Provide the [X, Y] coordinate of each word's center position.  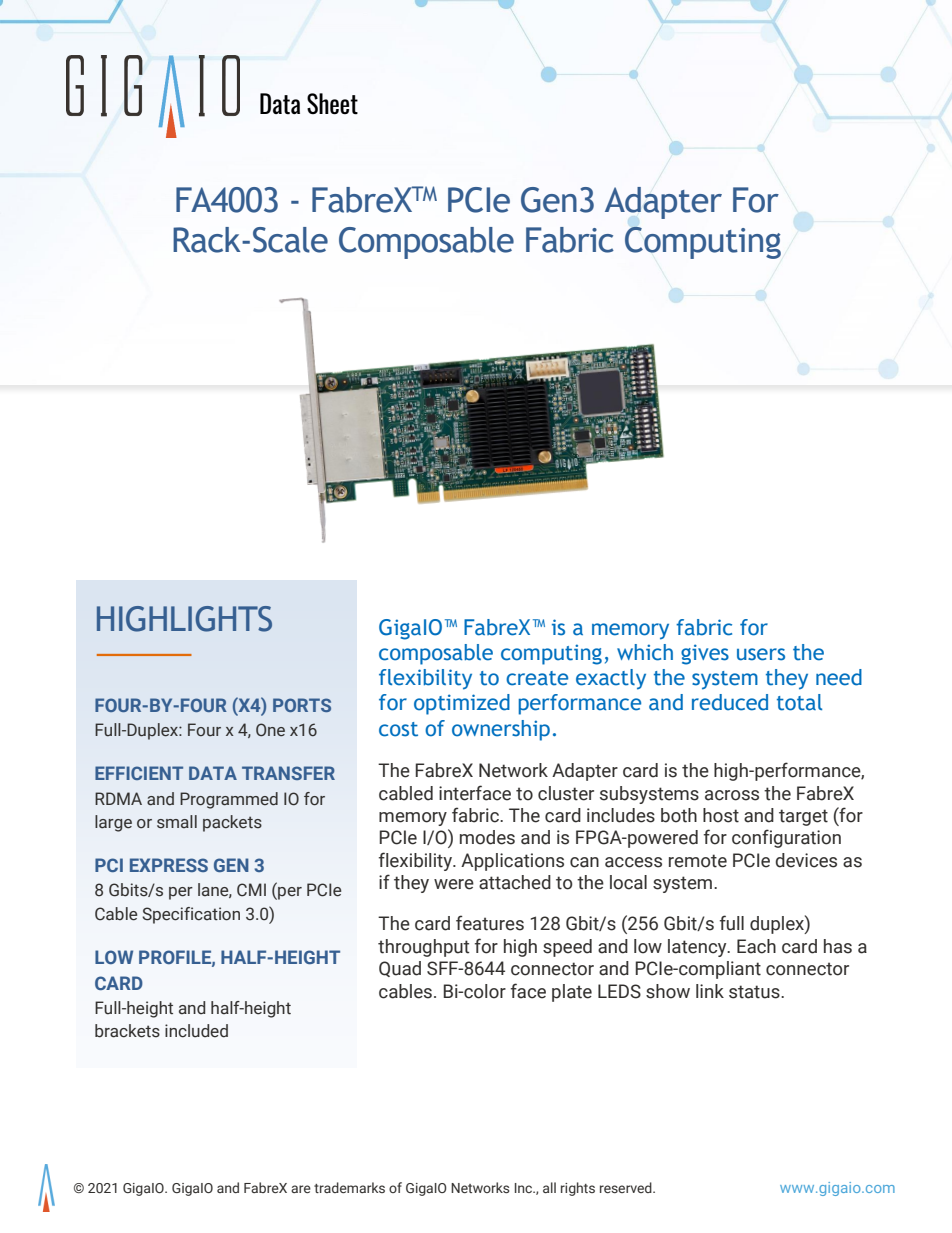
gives [705, 654]
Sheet [332, 104]
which [645, 652]
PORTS [302, 705]
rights [578, 1189]
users [761, 654]
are [301, 1189]
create [537, 678]
